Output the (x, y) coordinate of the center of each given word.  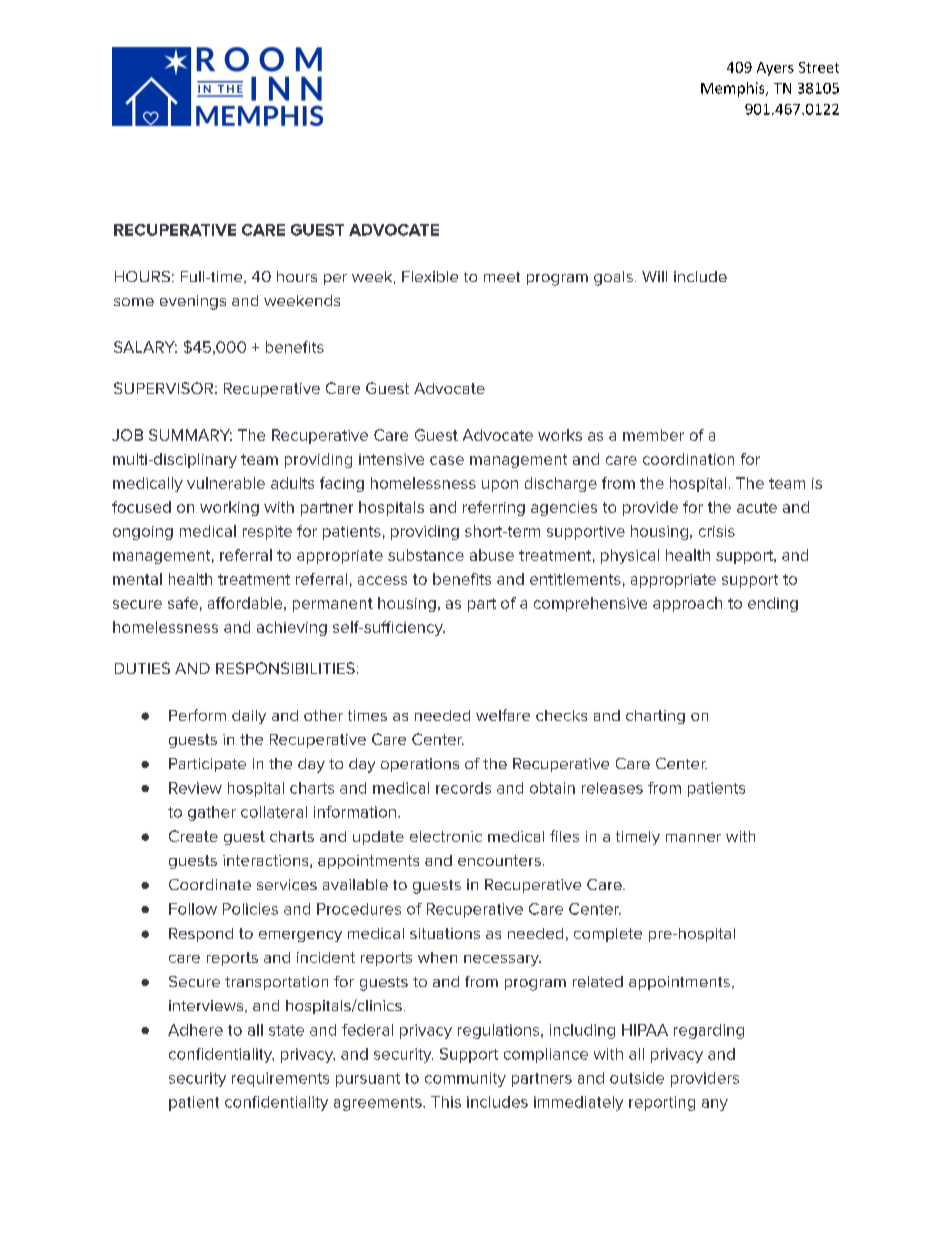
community (465, 1079)
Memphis (734, 89)
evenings (193, 302)
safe (183, 603)
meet (502, 277)
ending (773, 604)
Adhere (195, 1030)
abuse (492, 555)
